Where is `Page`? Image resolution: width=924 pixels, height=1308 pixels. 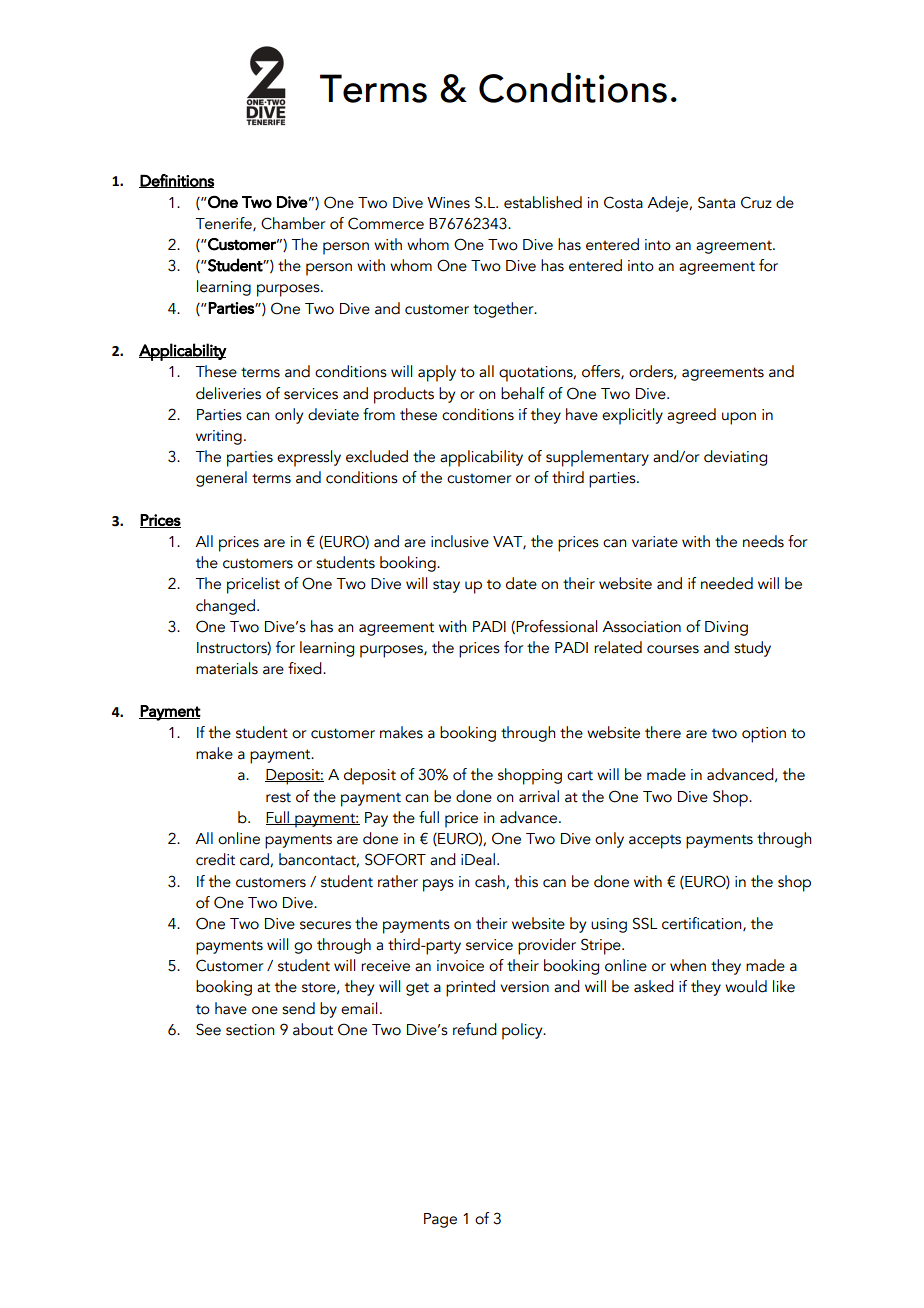 Page is located at coordinates (440, 1220).
